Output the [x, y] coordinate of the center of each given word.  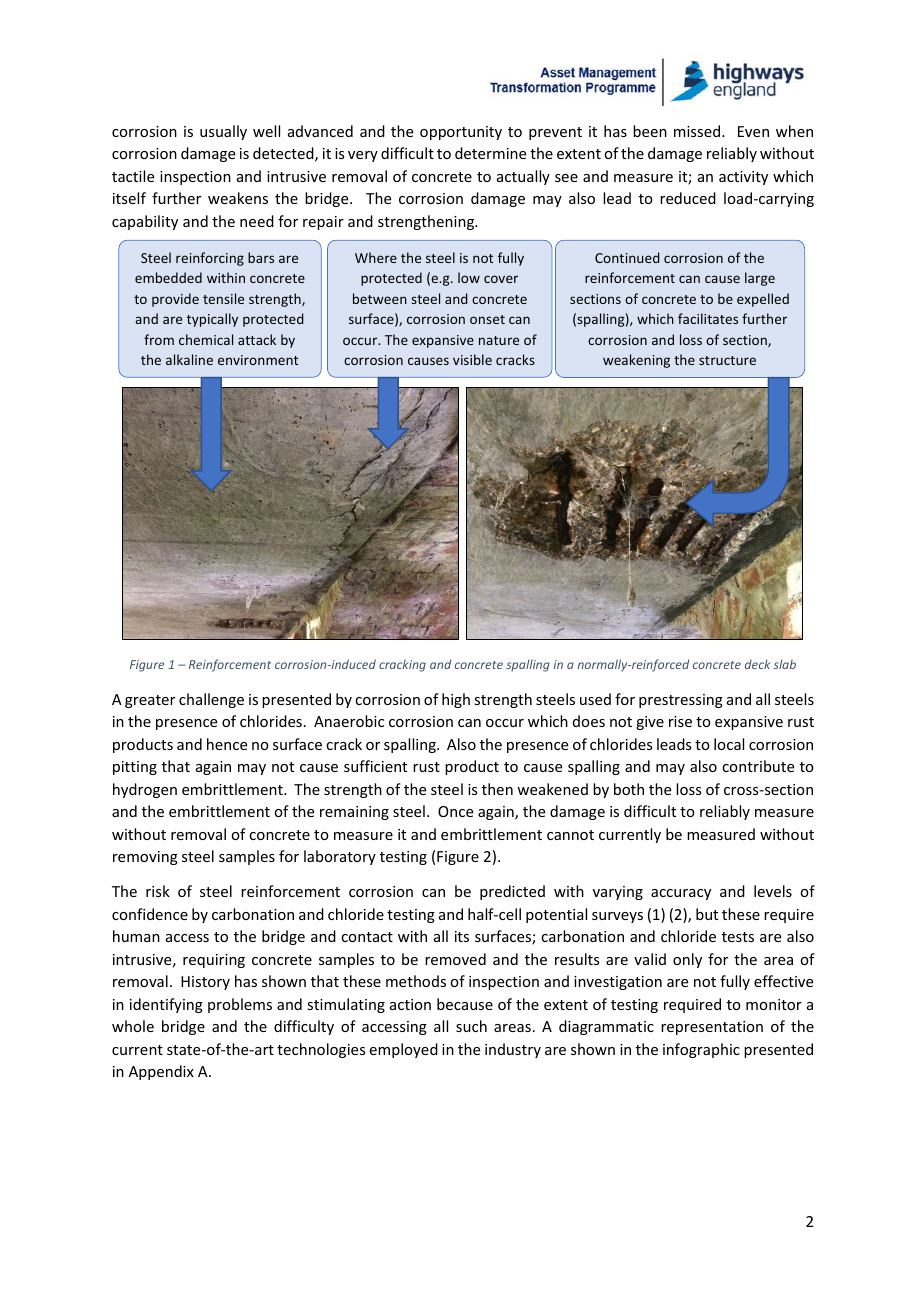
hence [227, 744]
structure [727, 360]
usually [223, 132]
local [729, 744]
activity [743, 178]
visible [472, 359]
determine [490, 153]
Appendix [161, 1072]
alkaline [189, 359]
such [471, 1026]
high [456, 700]
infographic [701, 1050]
